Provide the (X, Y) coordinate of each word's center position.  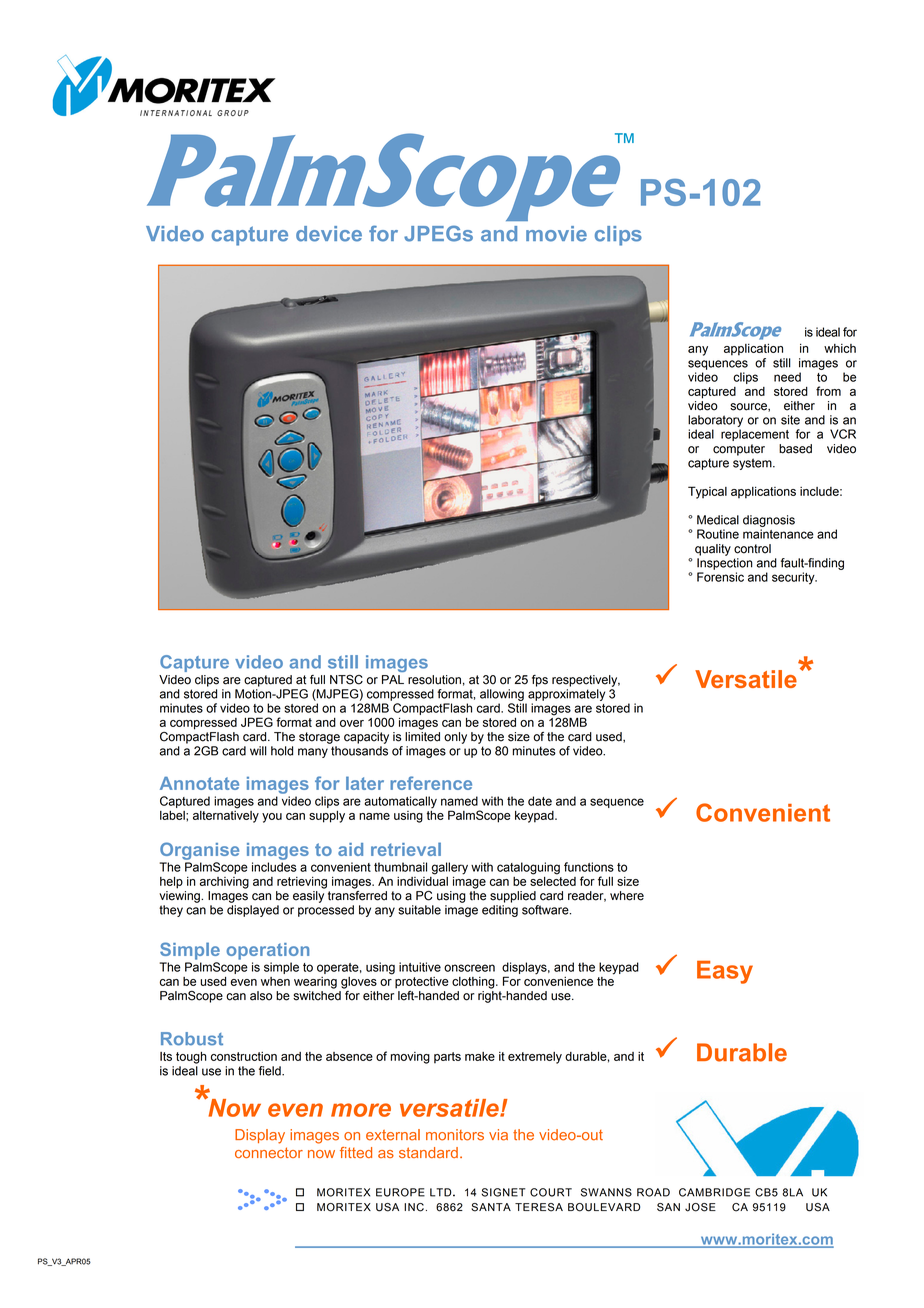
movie (556, 234)
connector (269, 1152)
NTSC (346, 680)
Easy (725, 972)
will (258, 751)
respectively (586, 681)
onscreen (469, 968)
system (753, 464)
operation (267, 951)
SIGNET (503, 1192)
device (329, 234)
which (840, 348)
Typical (707, 492)
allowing (502, 695)
